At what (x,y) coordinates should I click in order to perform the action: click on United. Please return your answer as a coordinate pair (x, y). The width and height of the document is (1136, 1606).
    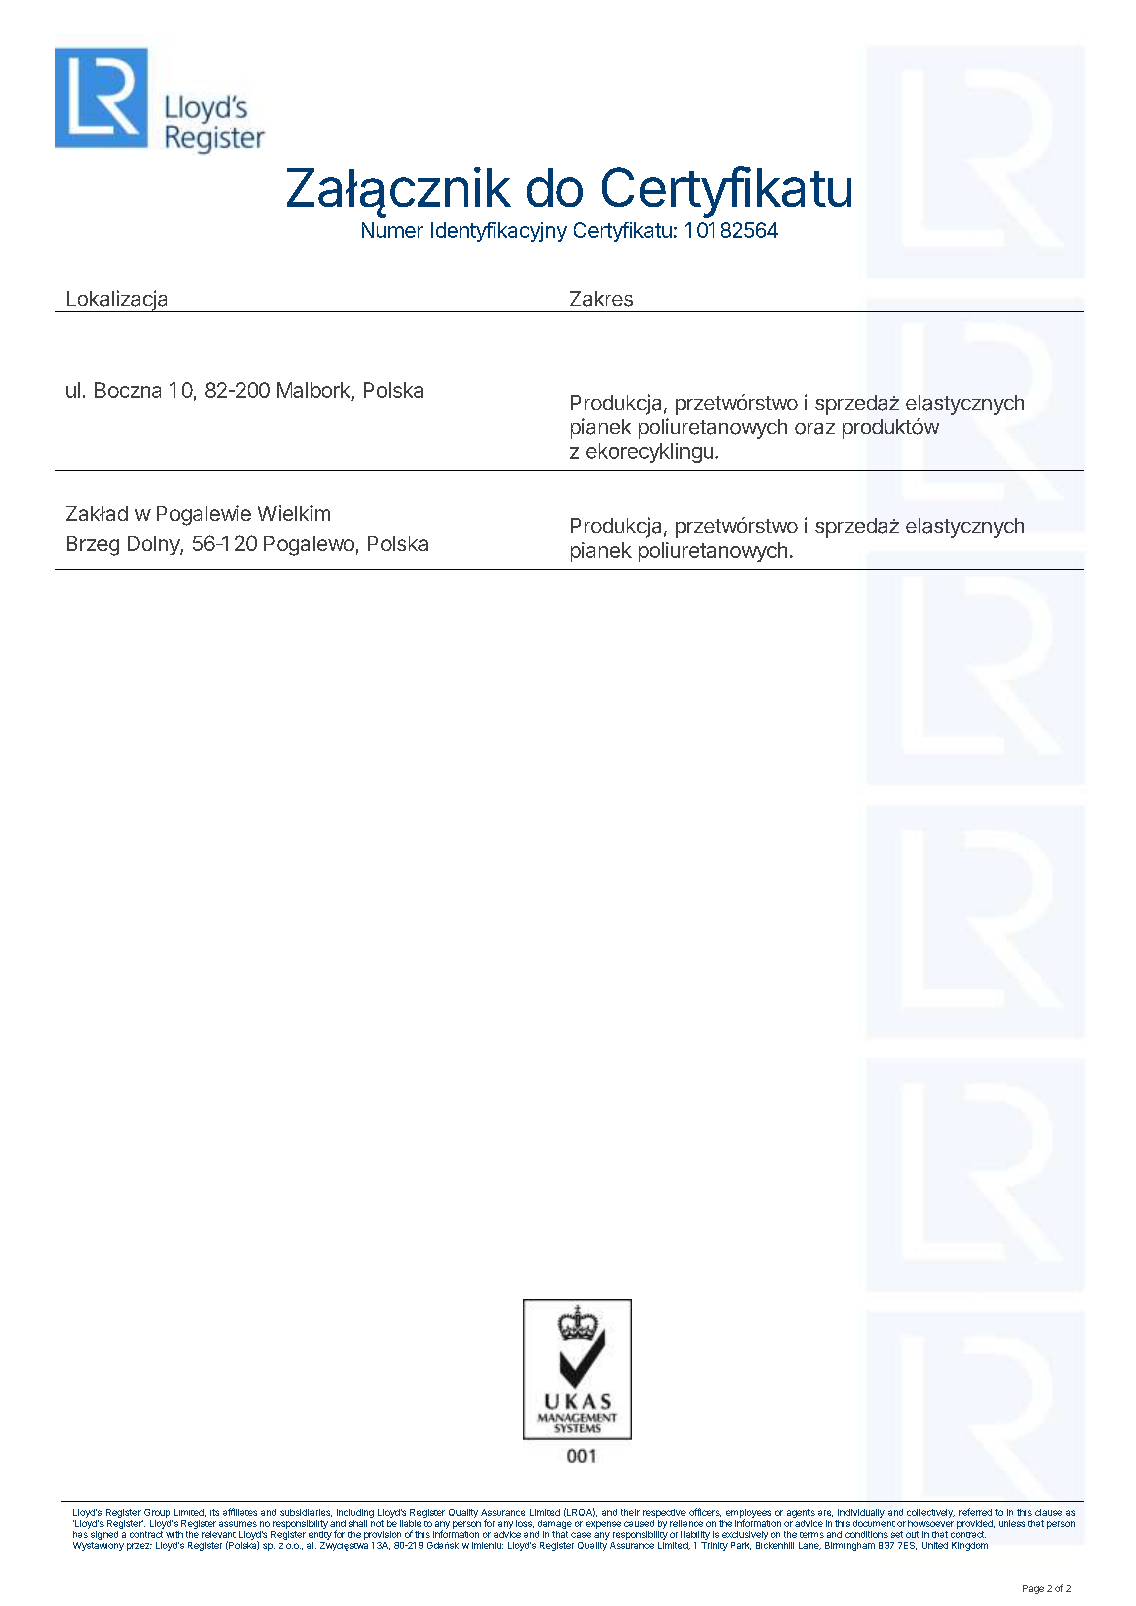
    Looking at the image, I should click on (935, 1545).
